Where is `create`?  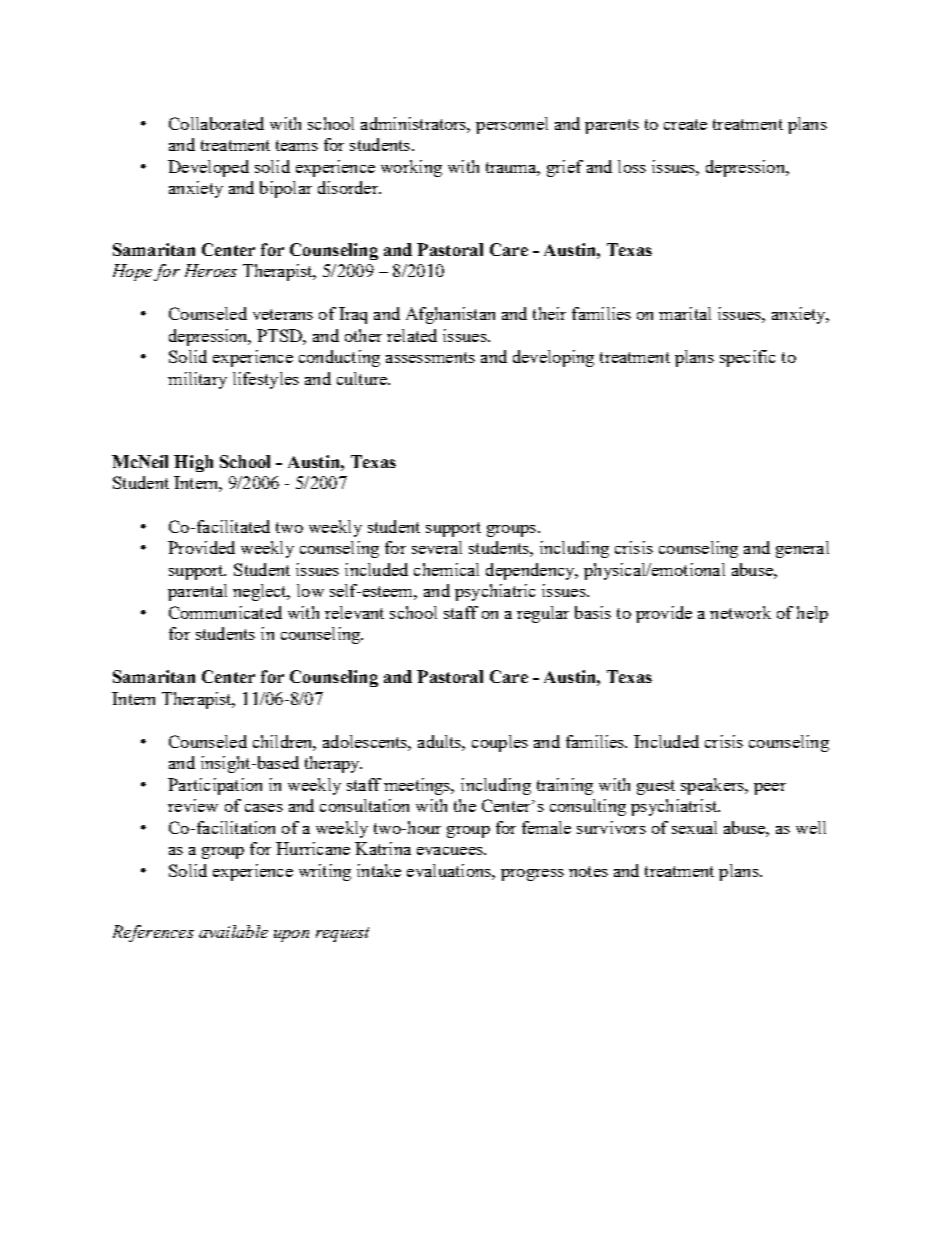 create is located at coordinates (685, 124).
